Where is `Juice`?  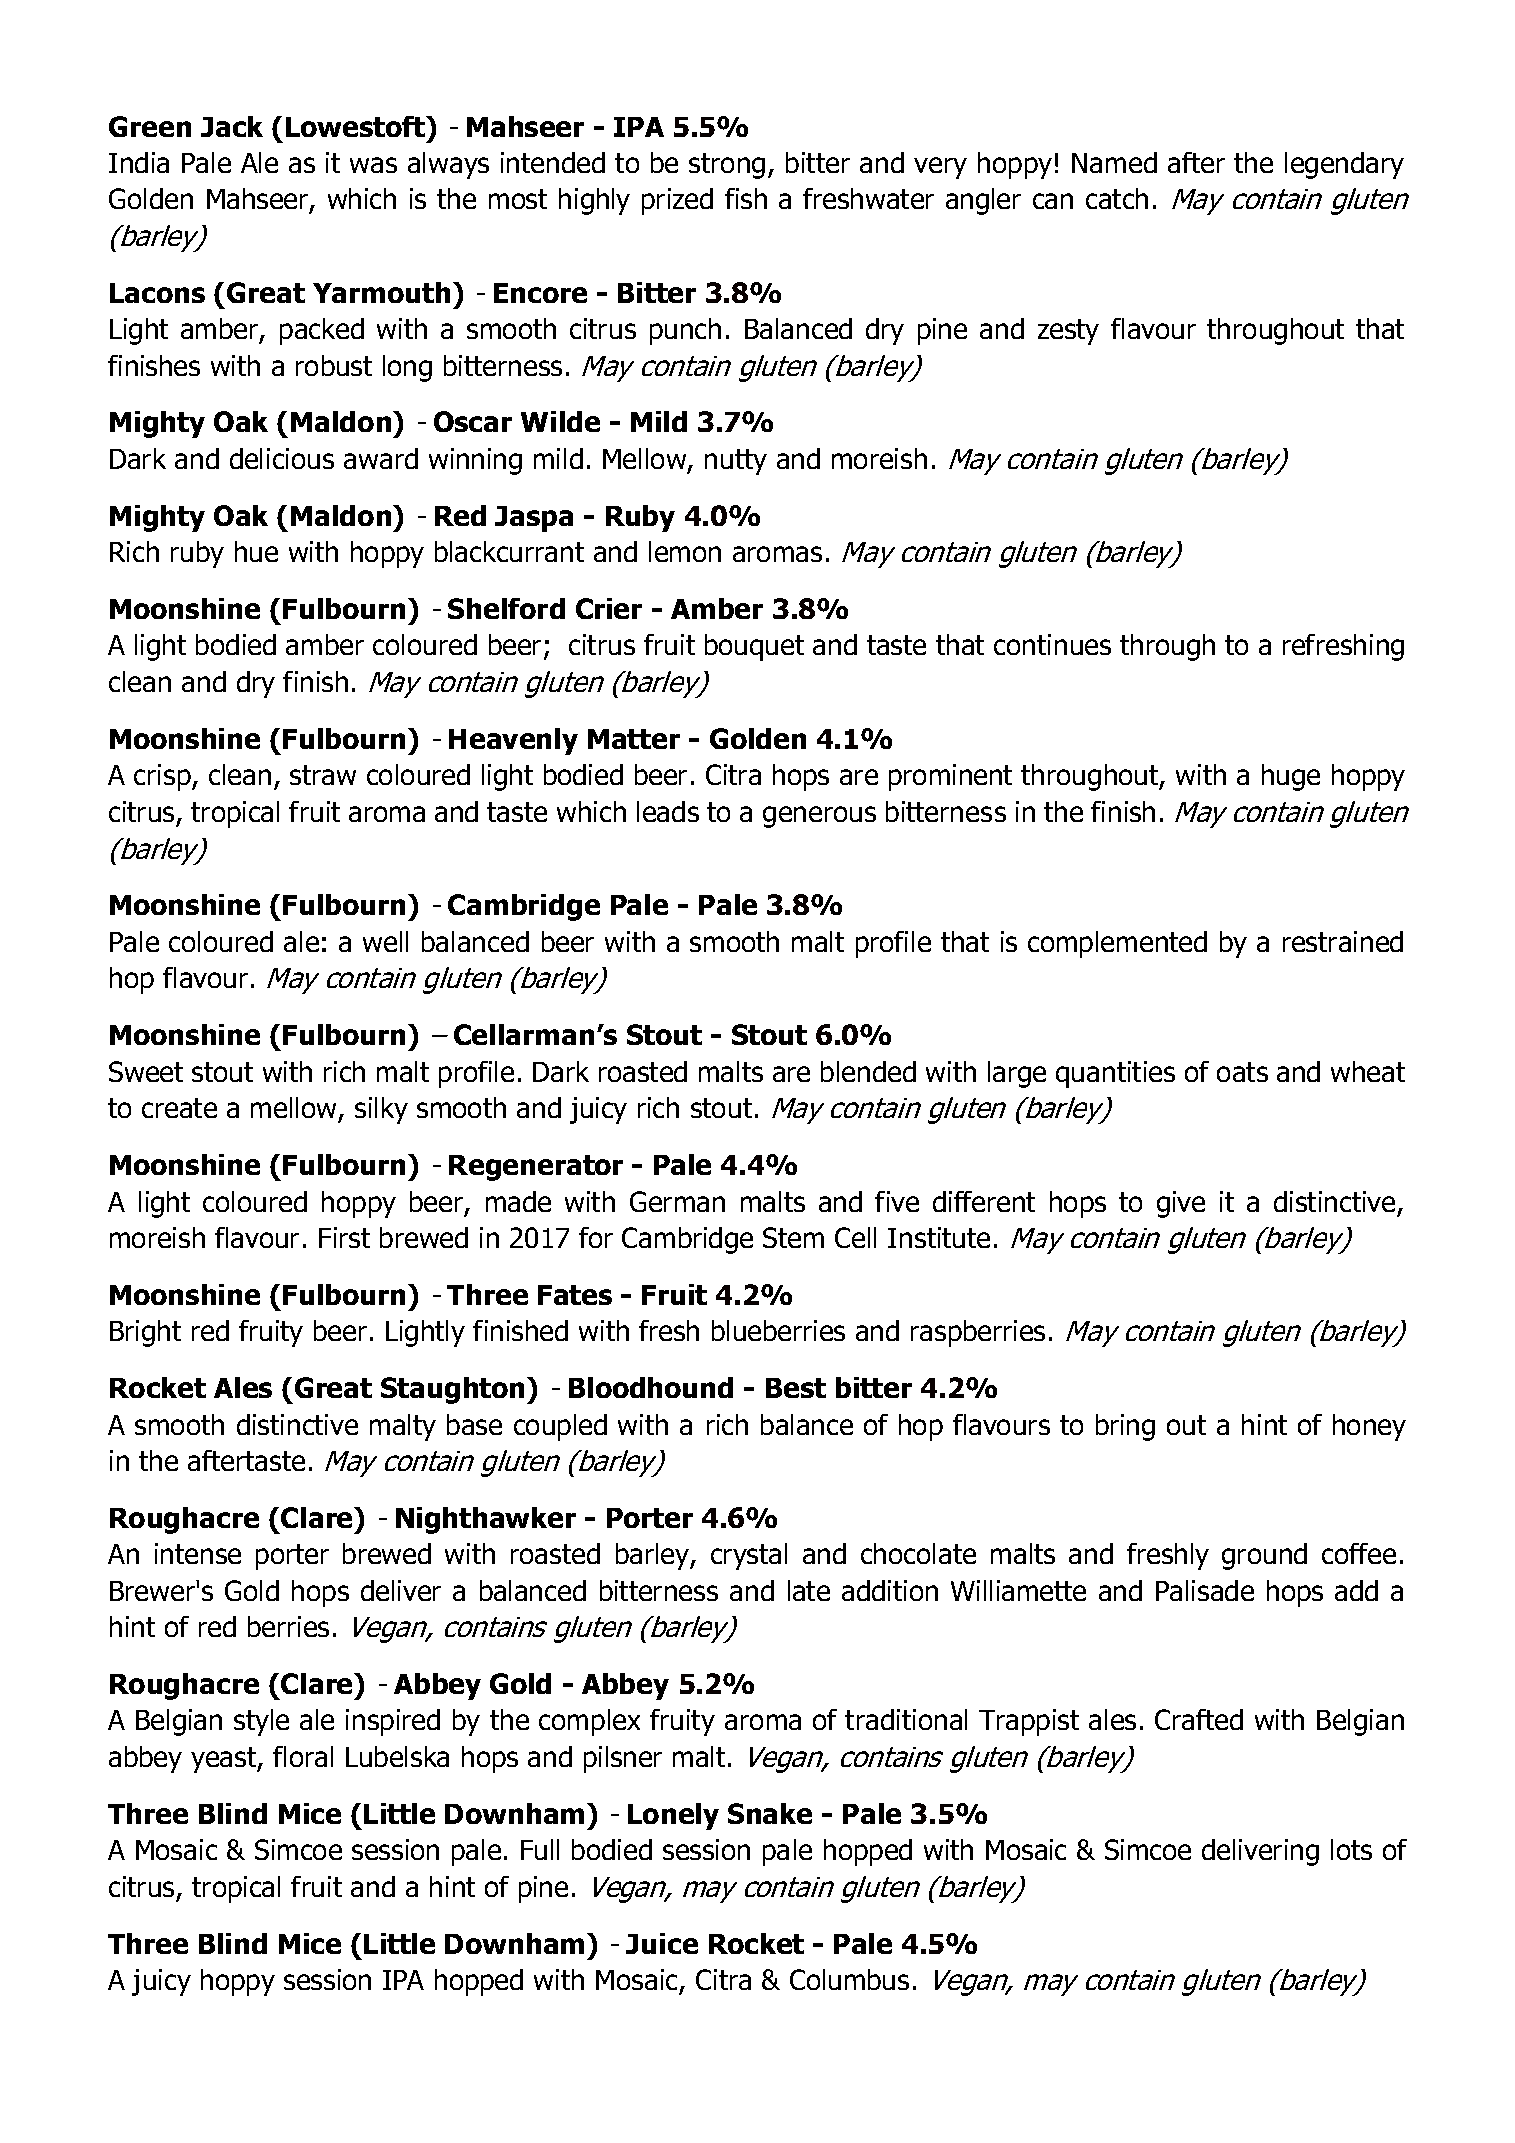 Juice is located at coordinates (662, 1943).
